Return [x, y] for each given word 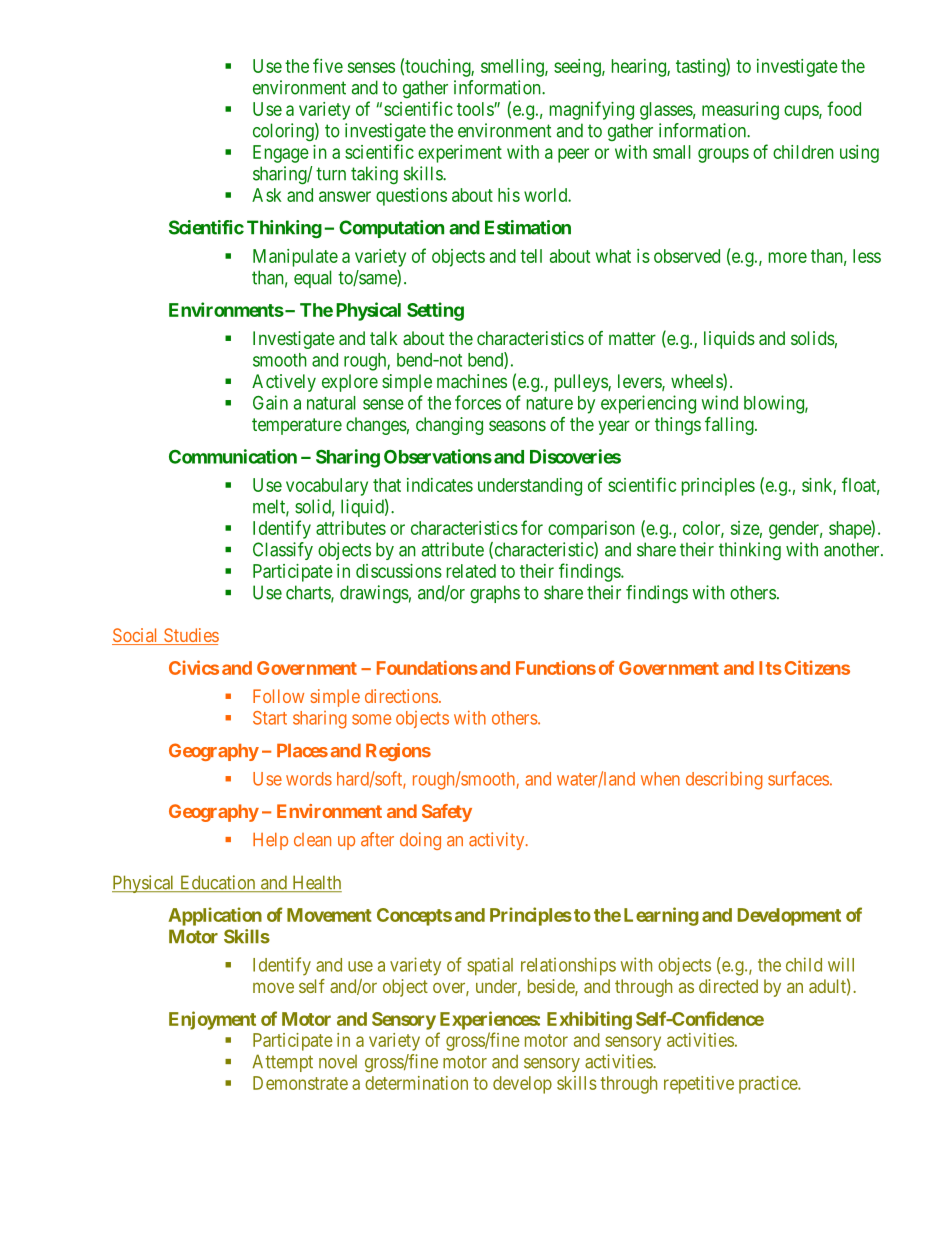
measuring [740, 111]
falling [730, 426]
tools [476, 109]
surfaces [798, 778]
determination [416, 1083]
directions [401, 696]
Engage [281, 154]
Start [270, 718]
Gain [270, 402]
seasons [517, 425]
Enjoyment [212, 1020]
